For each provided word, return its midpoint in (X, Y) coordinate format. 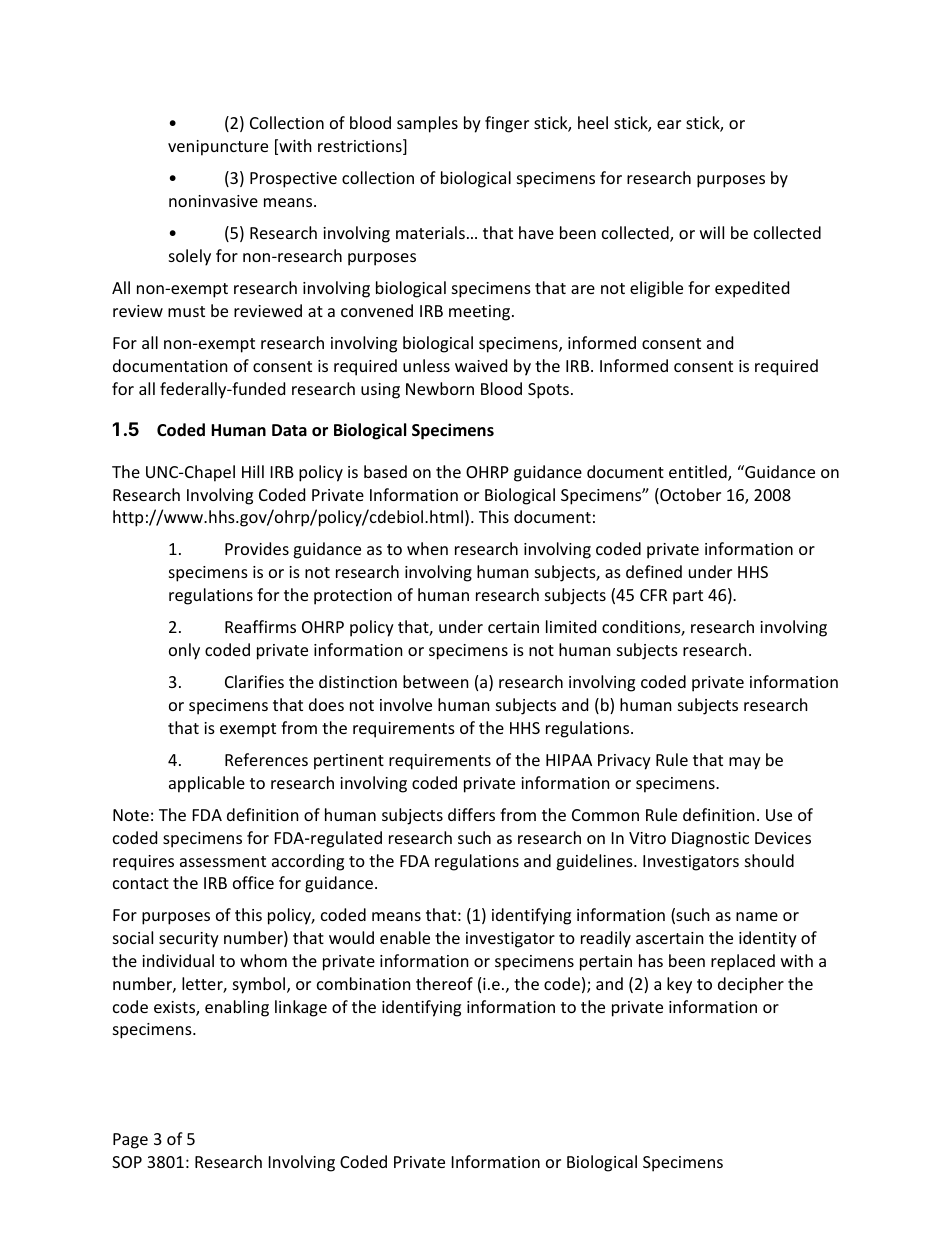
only (184, 651)
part (688, 597)
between (436, 681)
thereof (444, 983)
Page (130, 1141)
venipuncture (218, 148)
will (712, 232)
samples (427, 124)
